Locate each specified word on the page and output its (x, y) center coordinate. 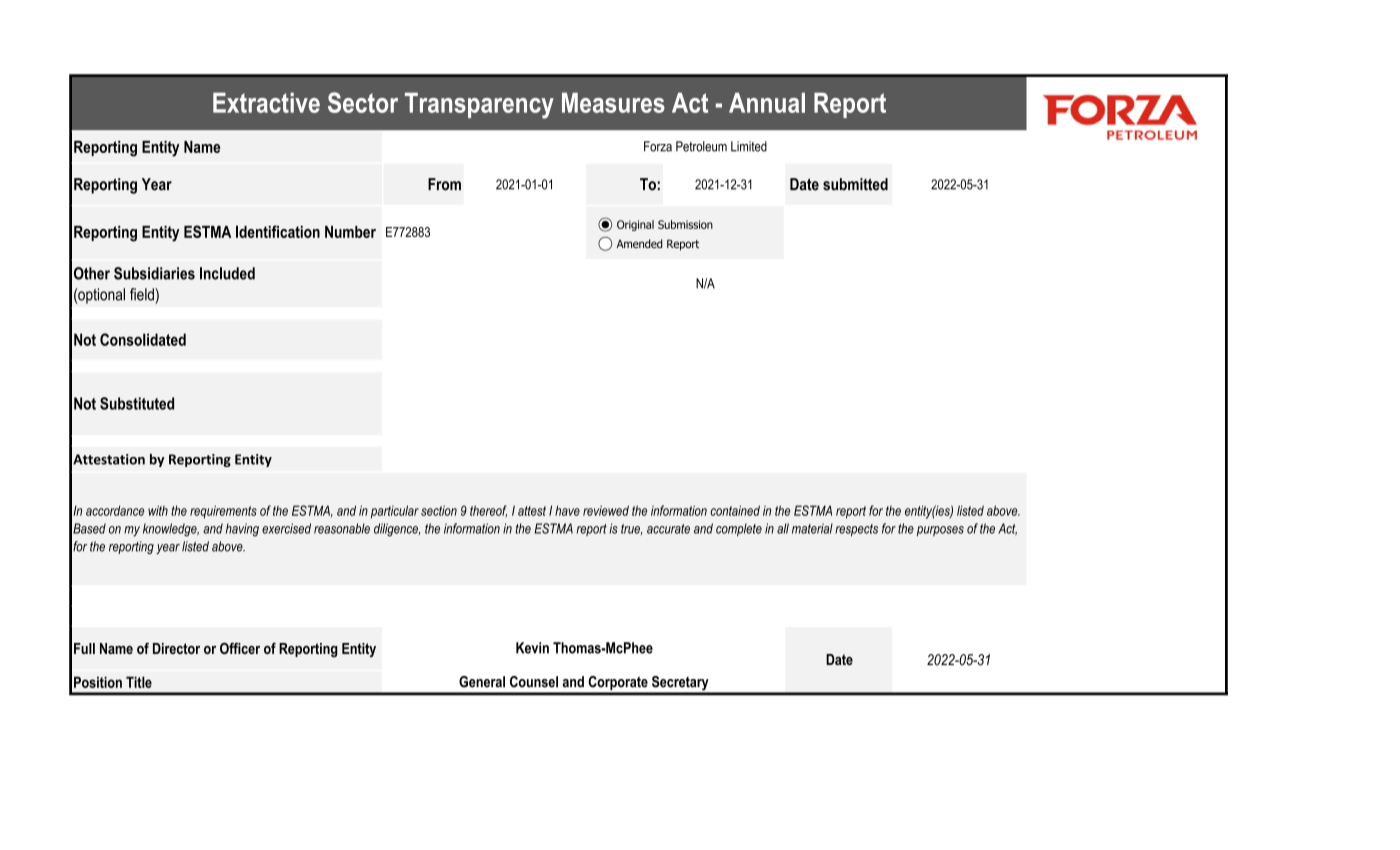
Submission (685, 224)
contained (735, 510)
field (143, 294)
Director (176, 648)
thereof (488, 511)
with (158, 510)
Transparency (479, 105)
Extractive (266, 102)
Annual (767, 102)
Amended (639, 243)
